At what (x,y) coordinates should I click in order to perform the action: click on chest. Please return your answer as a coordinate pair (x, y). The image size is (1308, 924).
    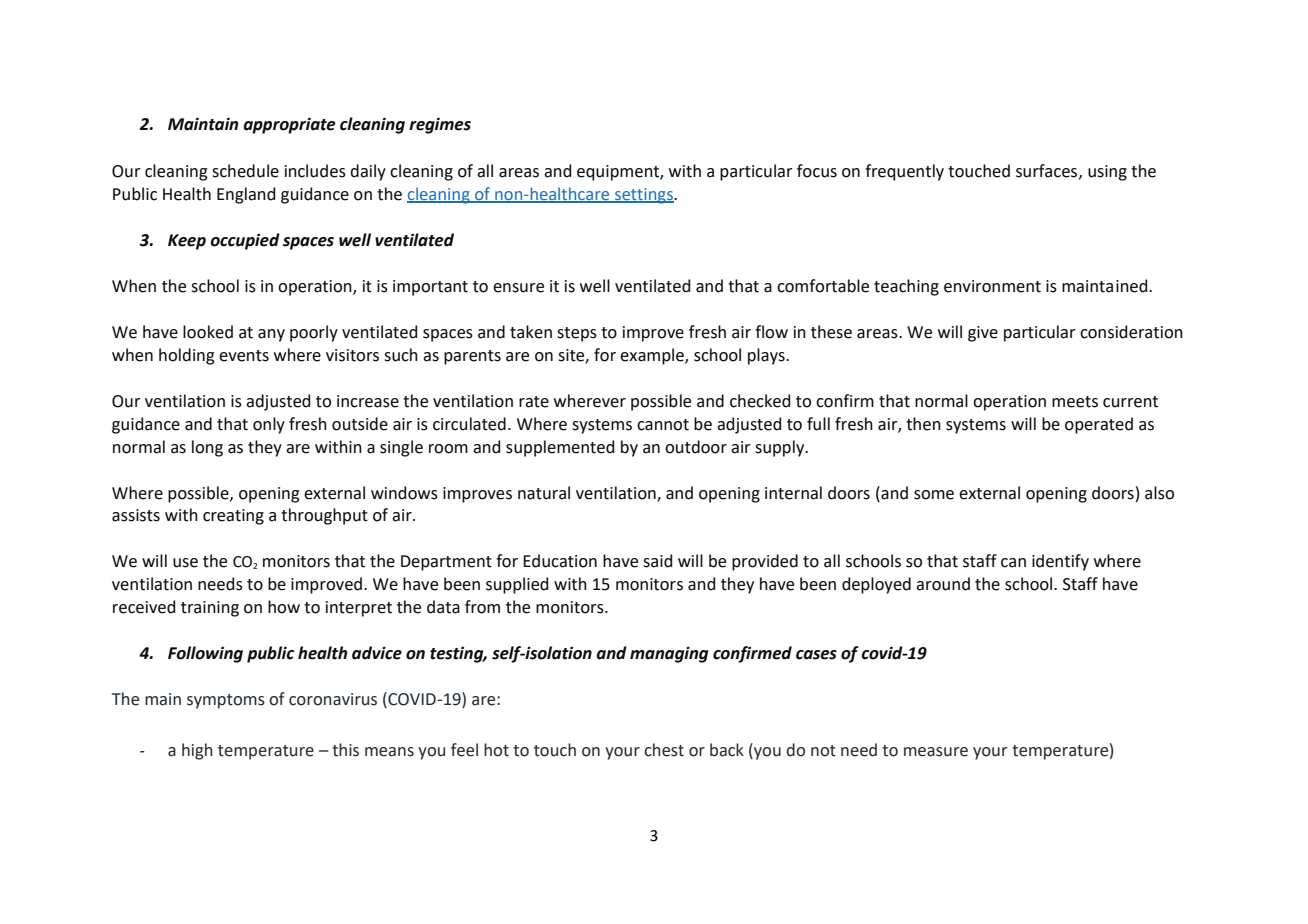
    Looking at the image, I should click on (664, 750).
